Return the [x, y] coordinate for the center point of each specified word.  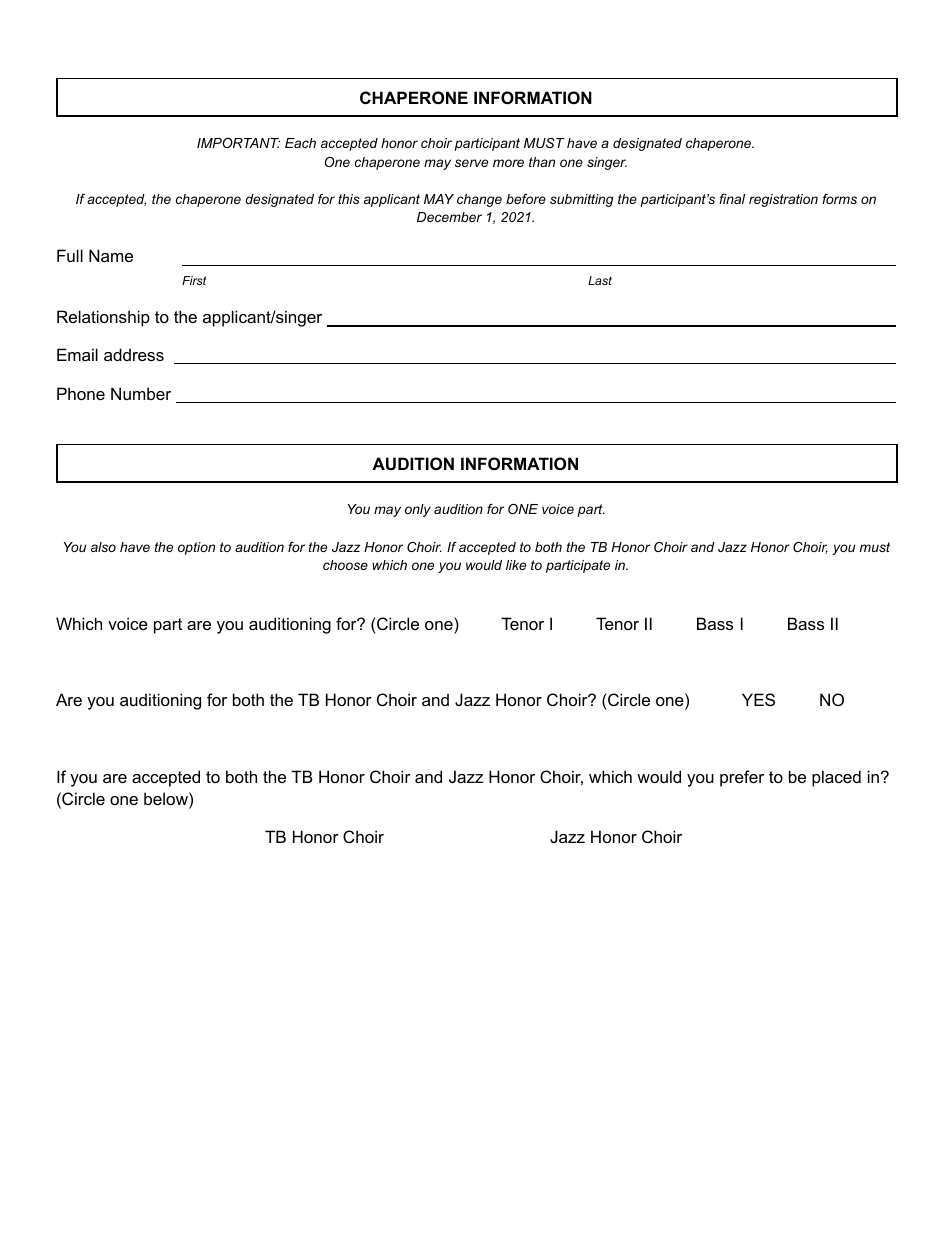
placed [836, 778]
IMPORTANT [238, 143]
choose [345, 565]
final [732, 199]
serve [471, 163]
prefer [742, 778]
